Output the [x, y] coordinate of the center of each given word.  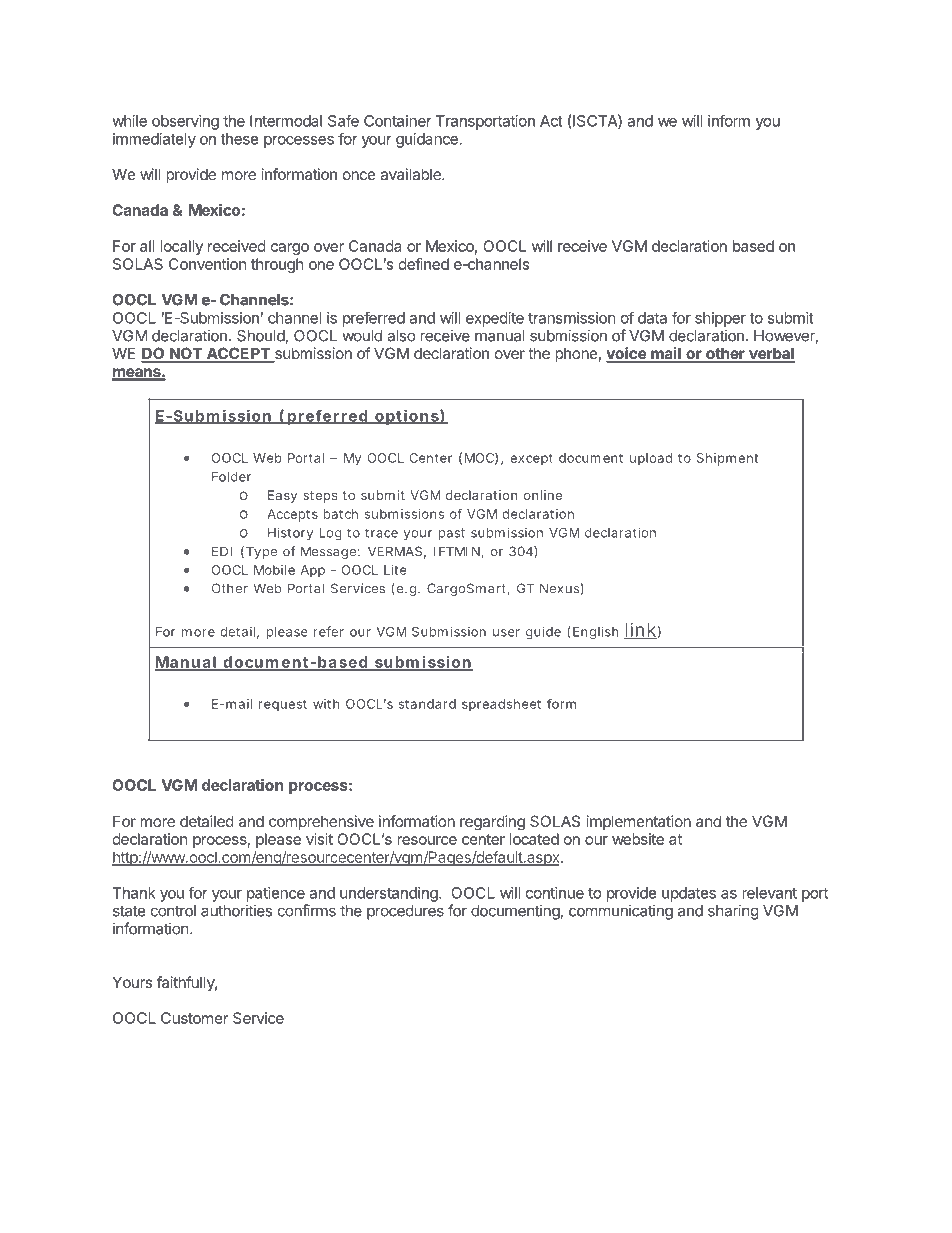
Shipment [727, 459]
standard [427, 704]
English [595, 633]
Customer [194, 1018]
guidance [427, 140]
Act [551, 121]
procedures [405, 912]
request [283, 706]
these [240, 139]
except [531, 460]
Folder [231, 477]
